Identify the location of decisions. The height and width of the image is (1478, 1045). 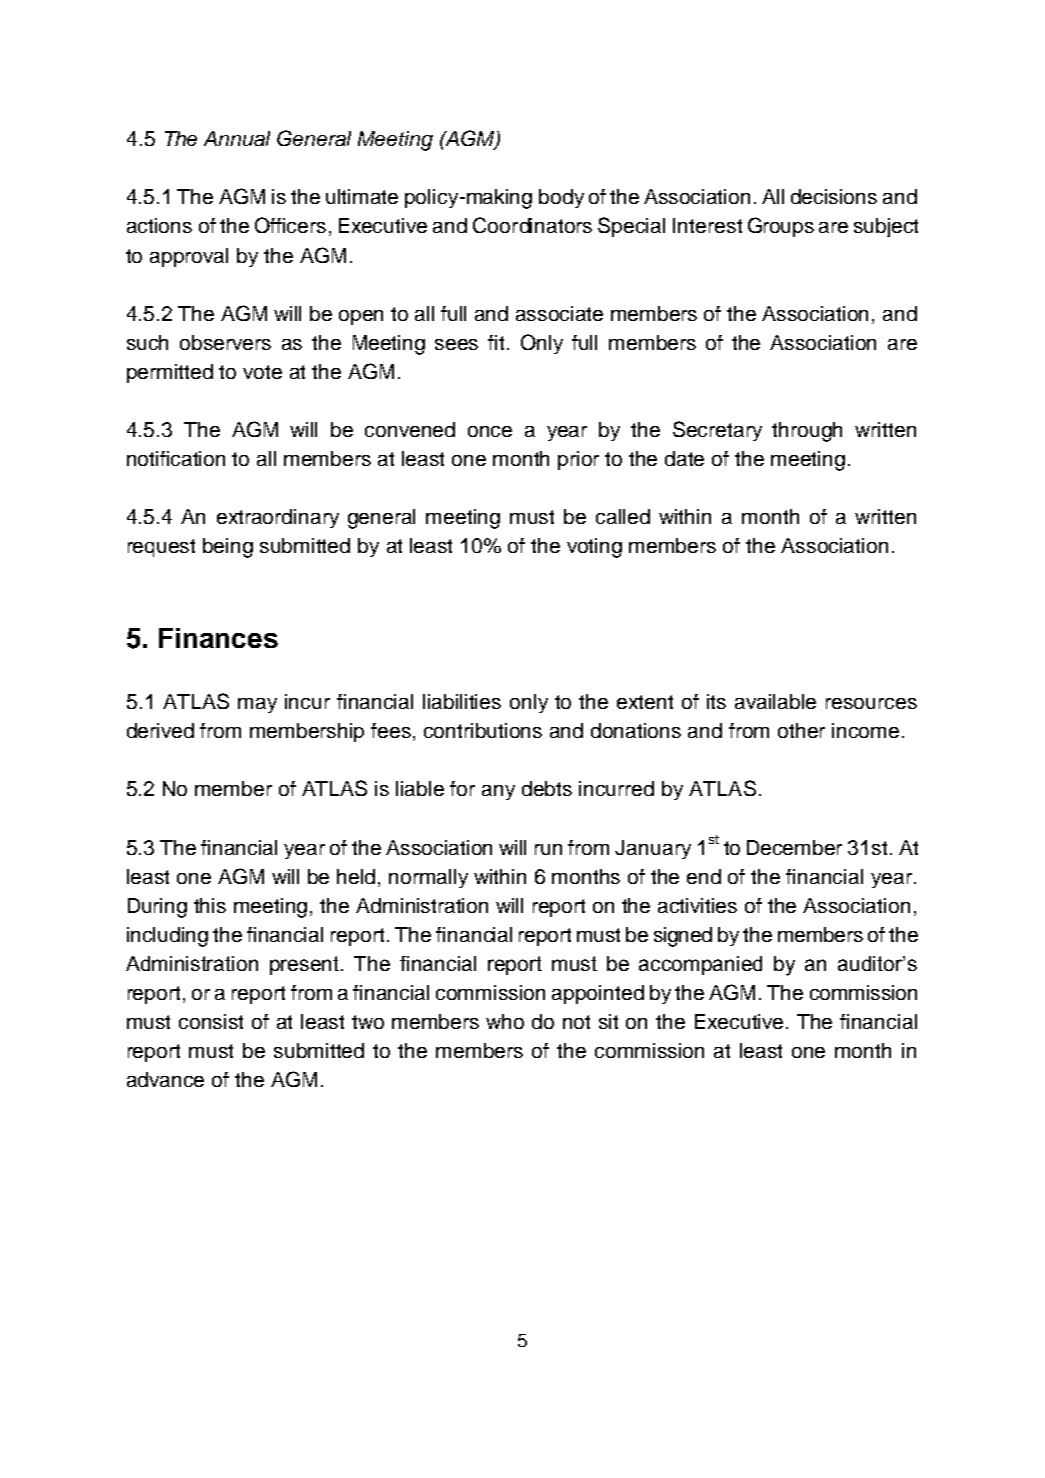
(834, 196).
